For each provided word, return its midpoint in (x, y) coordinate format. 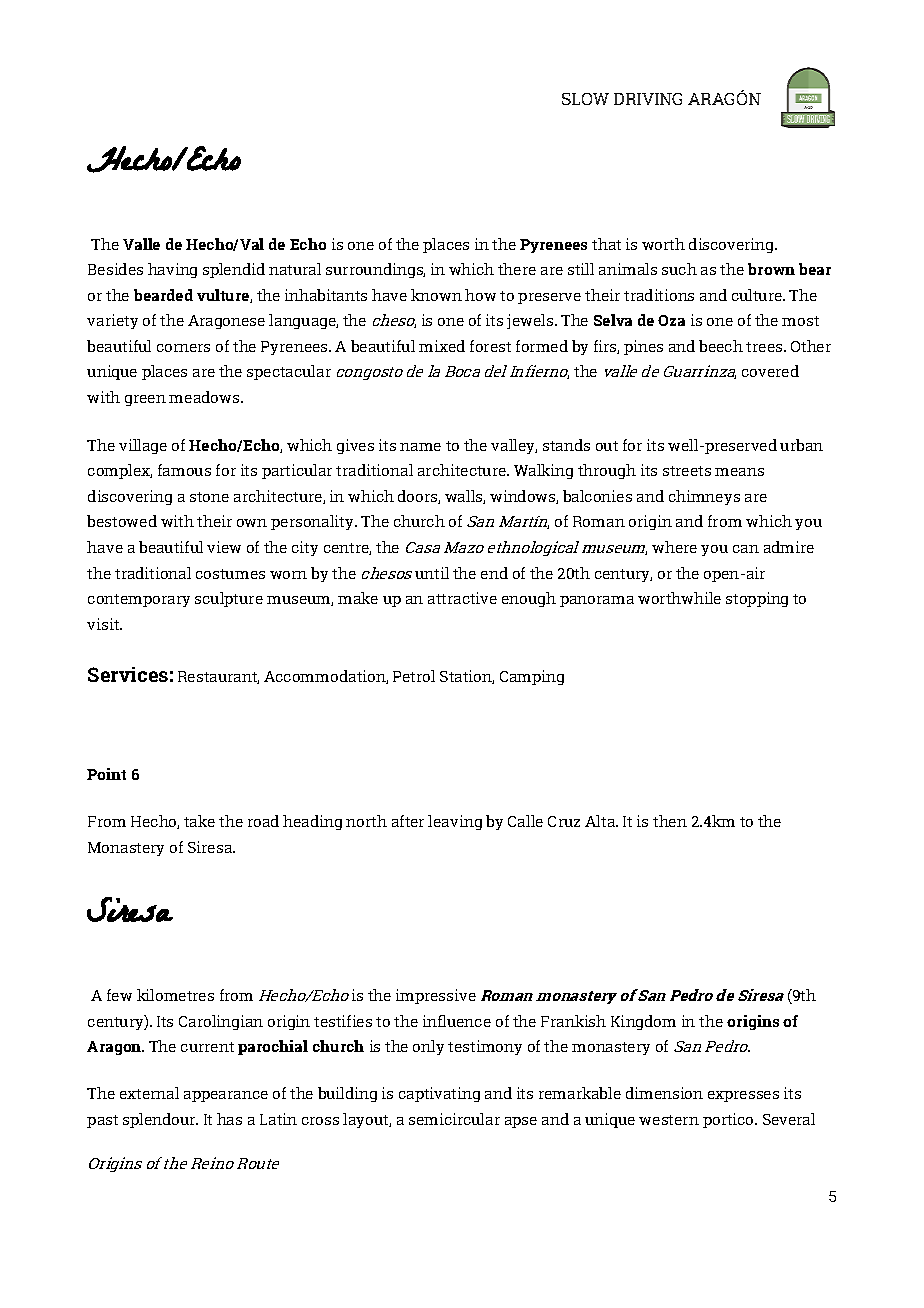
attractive (462, 598)
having (172, 270)
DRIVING (648, 99)
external (149, 1093)
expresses (743, 1096)
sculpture (229, 599)
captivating (439, 1094)
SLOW (585, 99)
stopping (757, 599)
